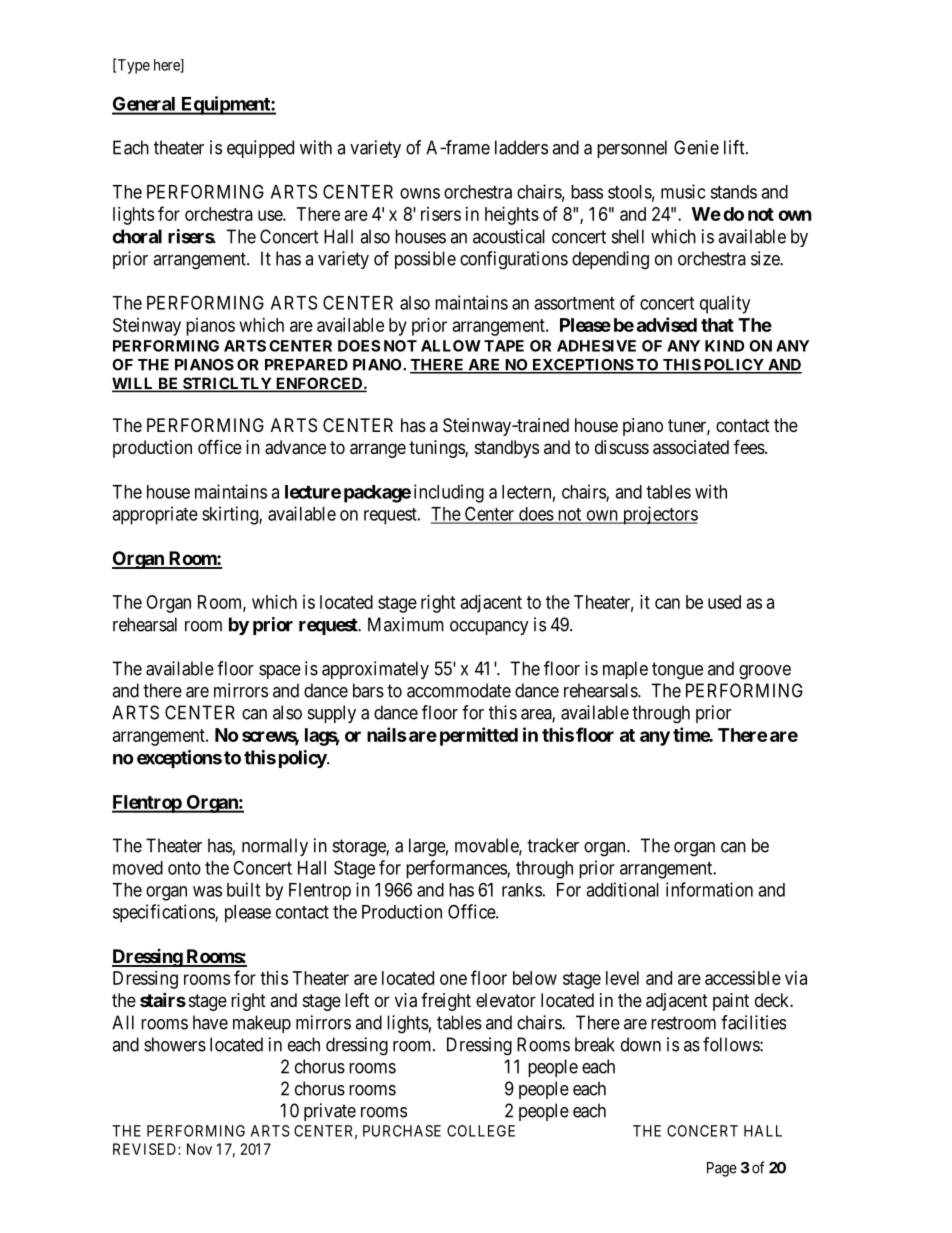 The width and height of the page is (952, 1233). Describe the element at coordinates (199, 1149) in the page. I see `Nov` at that location.
